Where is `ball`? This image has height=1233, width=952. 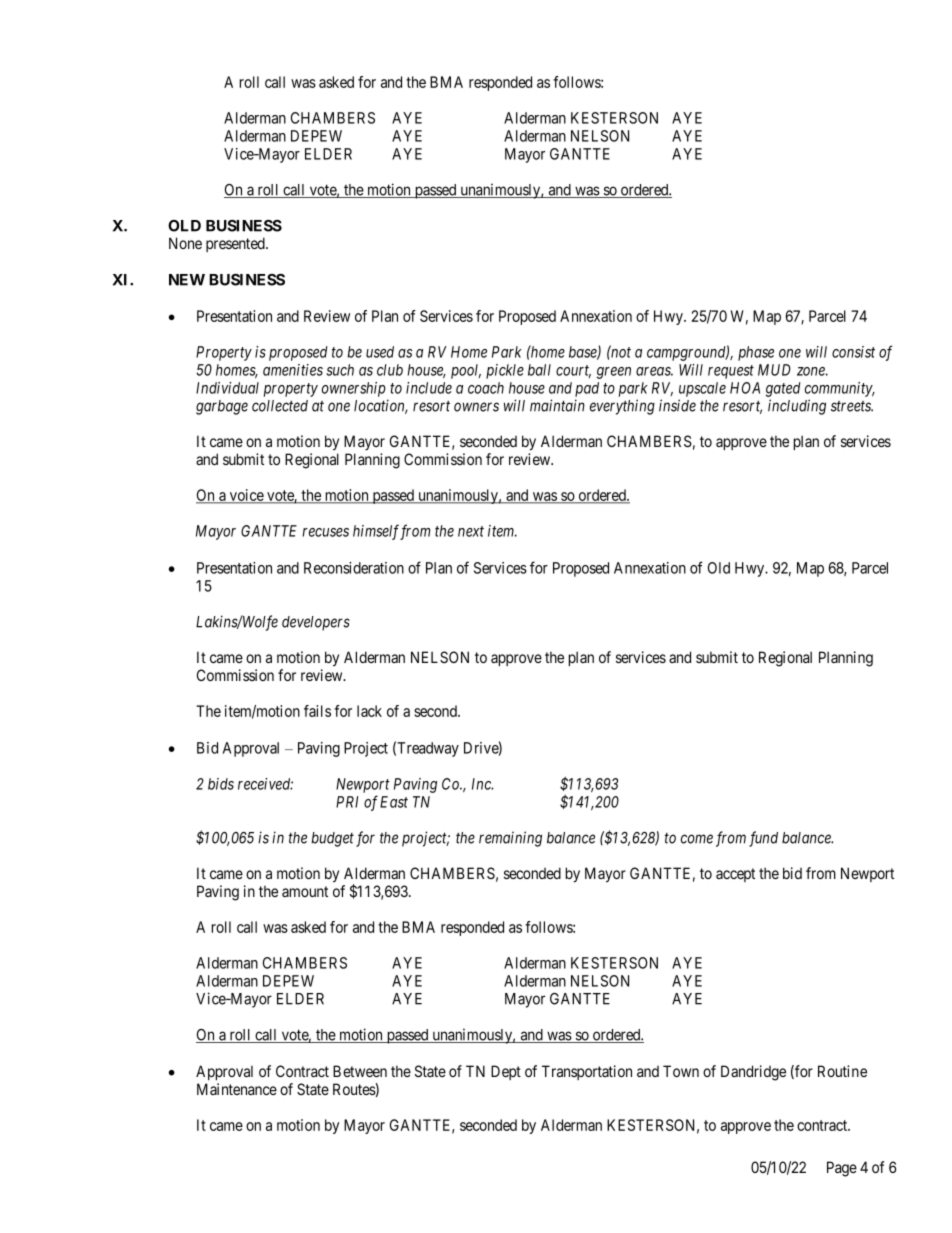 ball is located at coordinates (539, 370).
